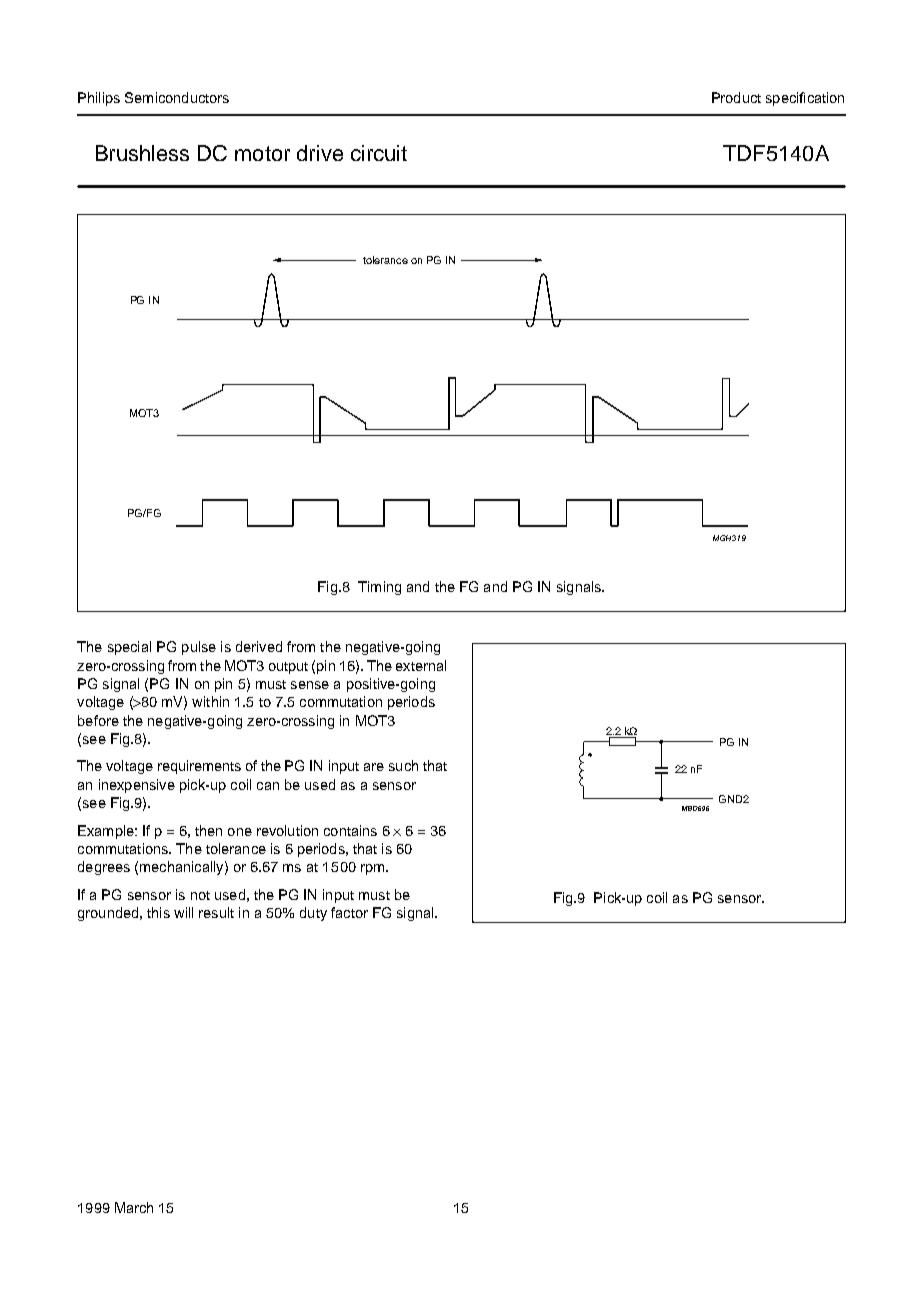 This page has width=924, height=1307. Describe the element at coordinates (736, 97) in the page. I see `Product` at that location.
